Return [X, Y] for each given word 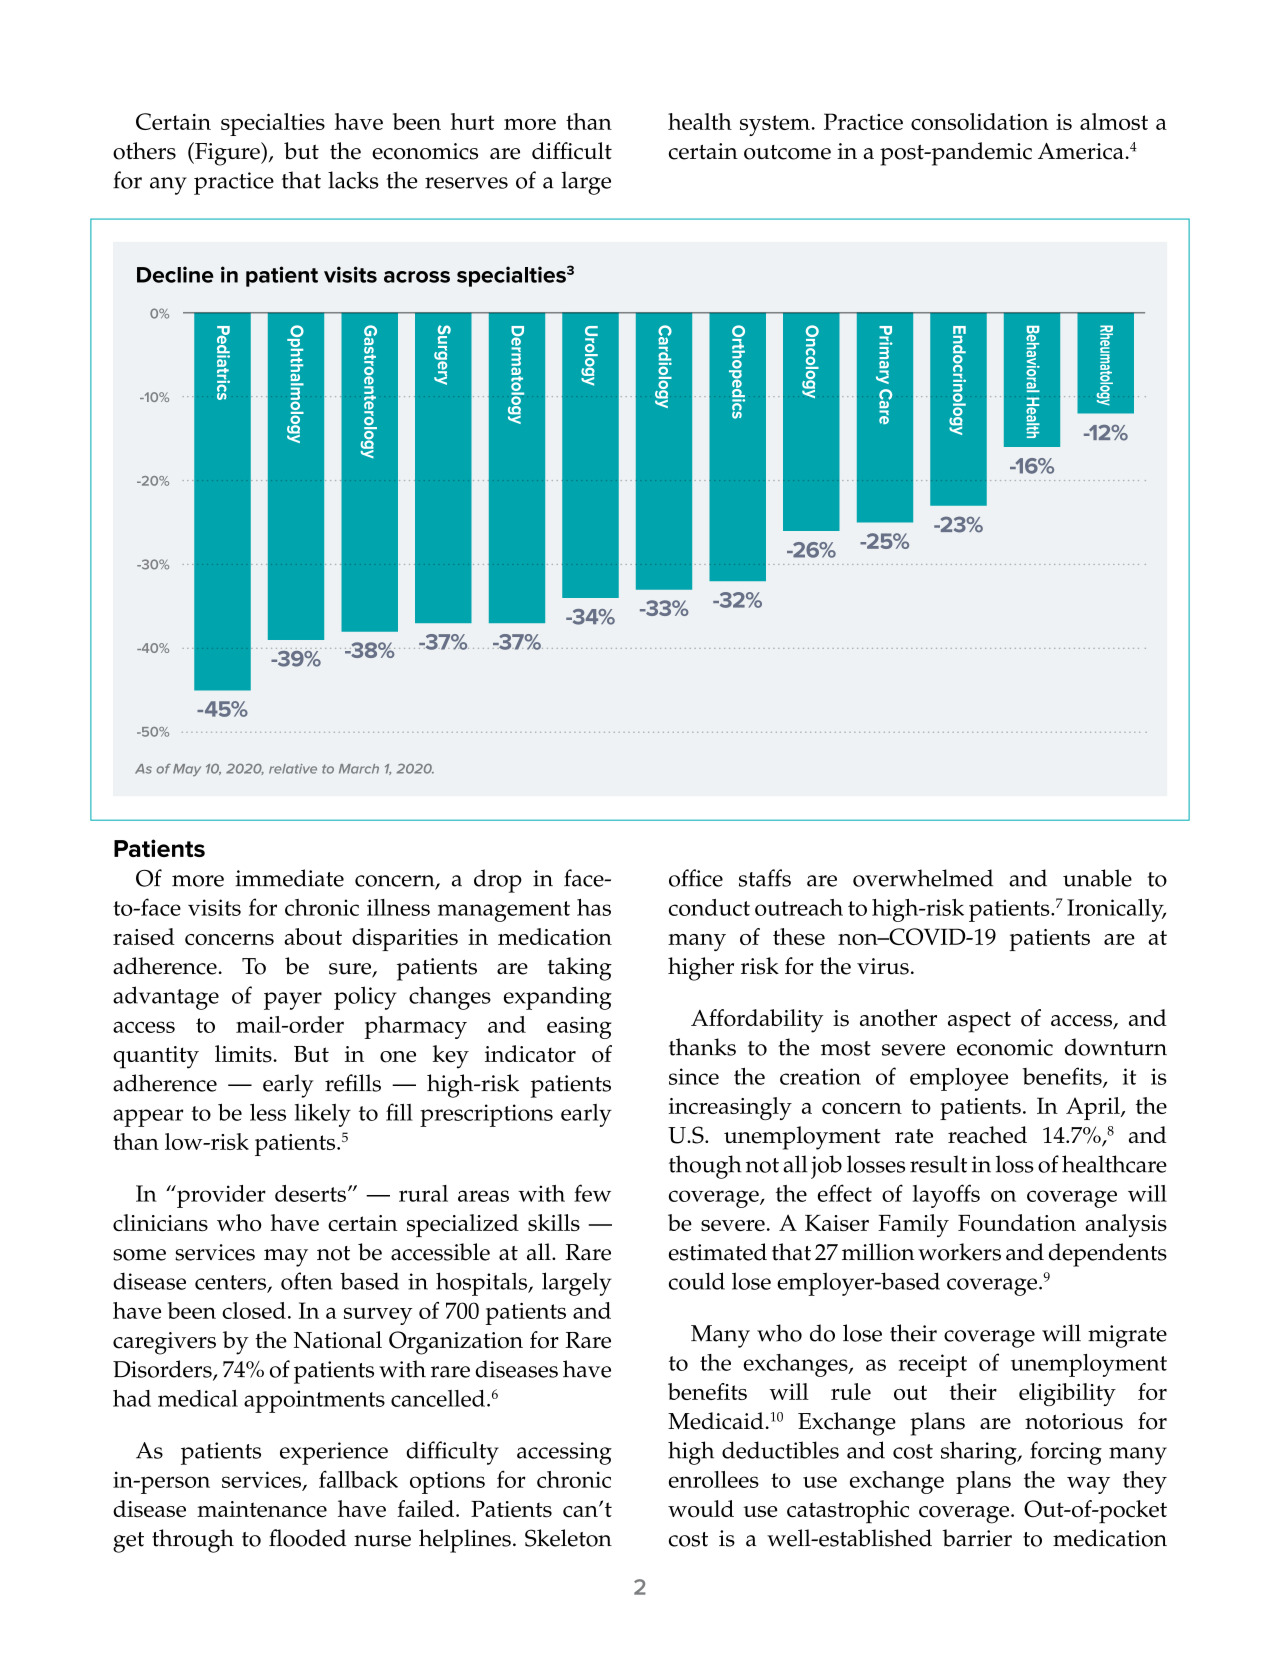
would [701, 1509]
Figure [227, 154]
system [775, 125]
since [694, 1076]
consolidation [980, 121]
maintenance [262, 1509]
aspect [979, 1022]
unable [1097, 878]
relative [293, 769]
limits [244, 1054]
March [359, 769]
